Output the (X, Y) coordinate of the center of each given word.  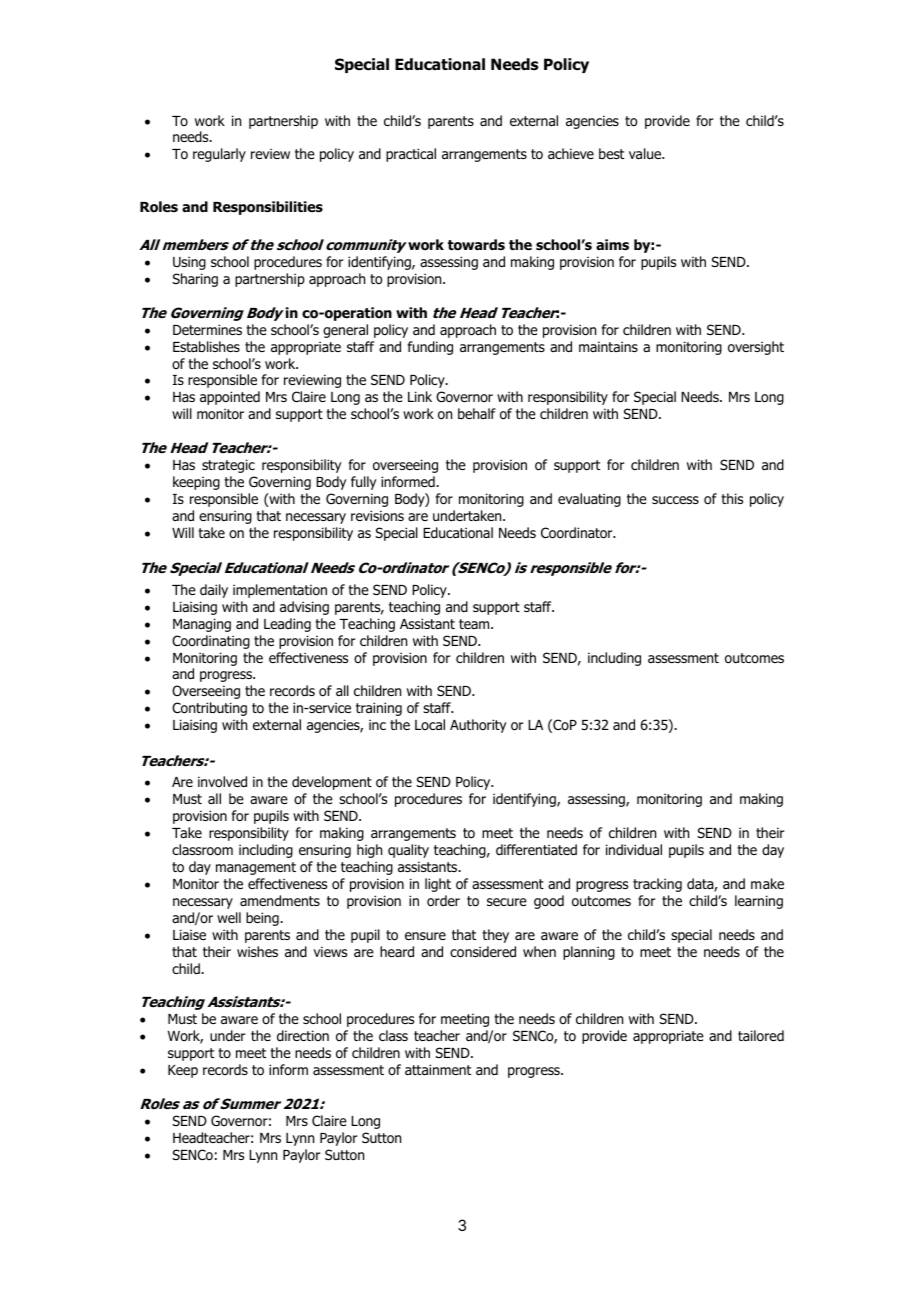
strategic (228, 466)
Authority (478, 726)
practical (411, 155)
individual (634, 849)
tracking (657, 885)
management (256, 868)
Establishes (206, 346)
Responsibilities (268, 208)
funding (430, 348)
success (675, 500)
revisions (377, 516)
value (646, 153)
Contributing (209, 709)
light (438, 885)
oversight (756, 348)
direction (303, 1035)
